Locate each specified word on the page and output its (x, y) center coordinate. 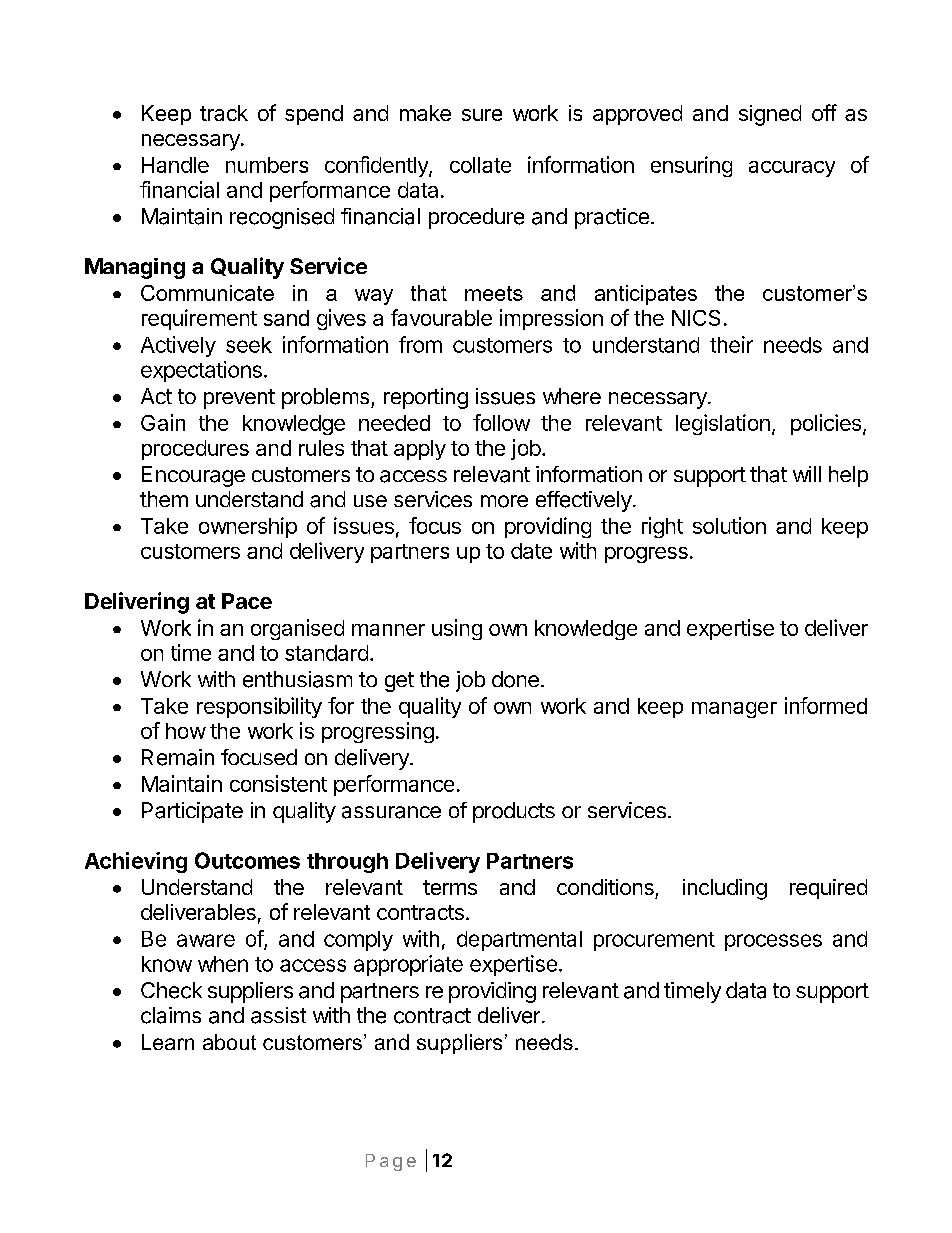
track (224, 113)
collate (480, 165)
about (229, 1042)
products (514, 812)
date (531, 551)
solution (729, 525)
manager (734, 710)
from (420, 344)
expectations (201, 371)
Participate (192, 812)
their (731, 344)
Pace (247, 601)
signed (770, 115)
